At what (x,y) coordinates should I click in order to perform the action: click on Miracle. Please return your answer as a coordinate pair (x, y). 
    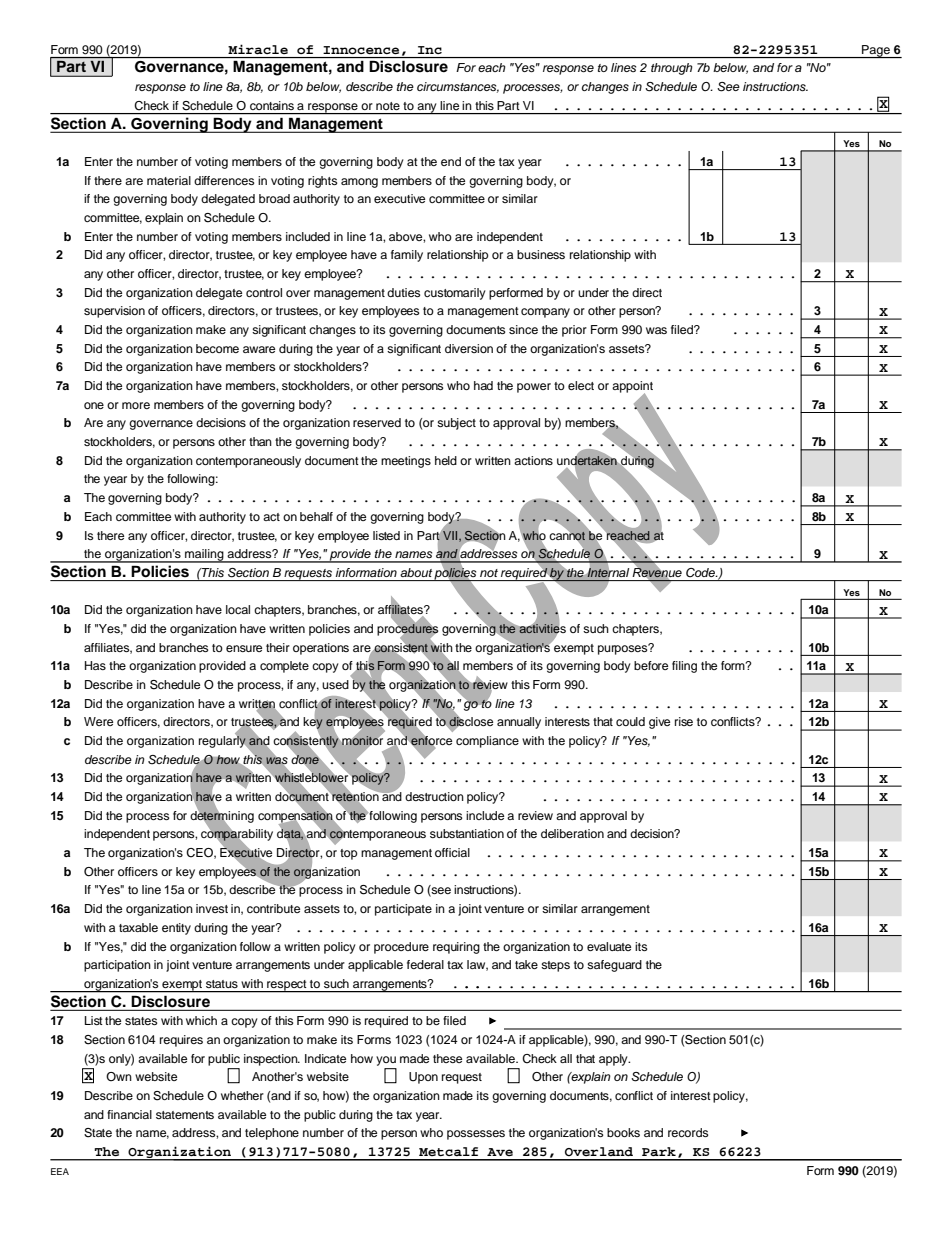
    Looking at the image, I should click on (258, 49).
